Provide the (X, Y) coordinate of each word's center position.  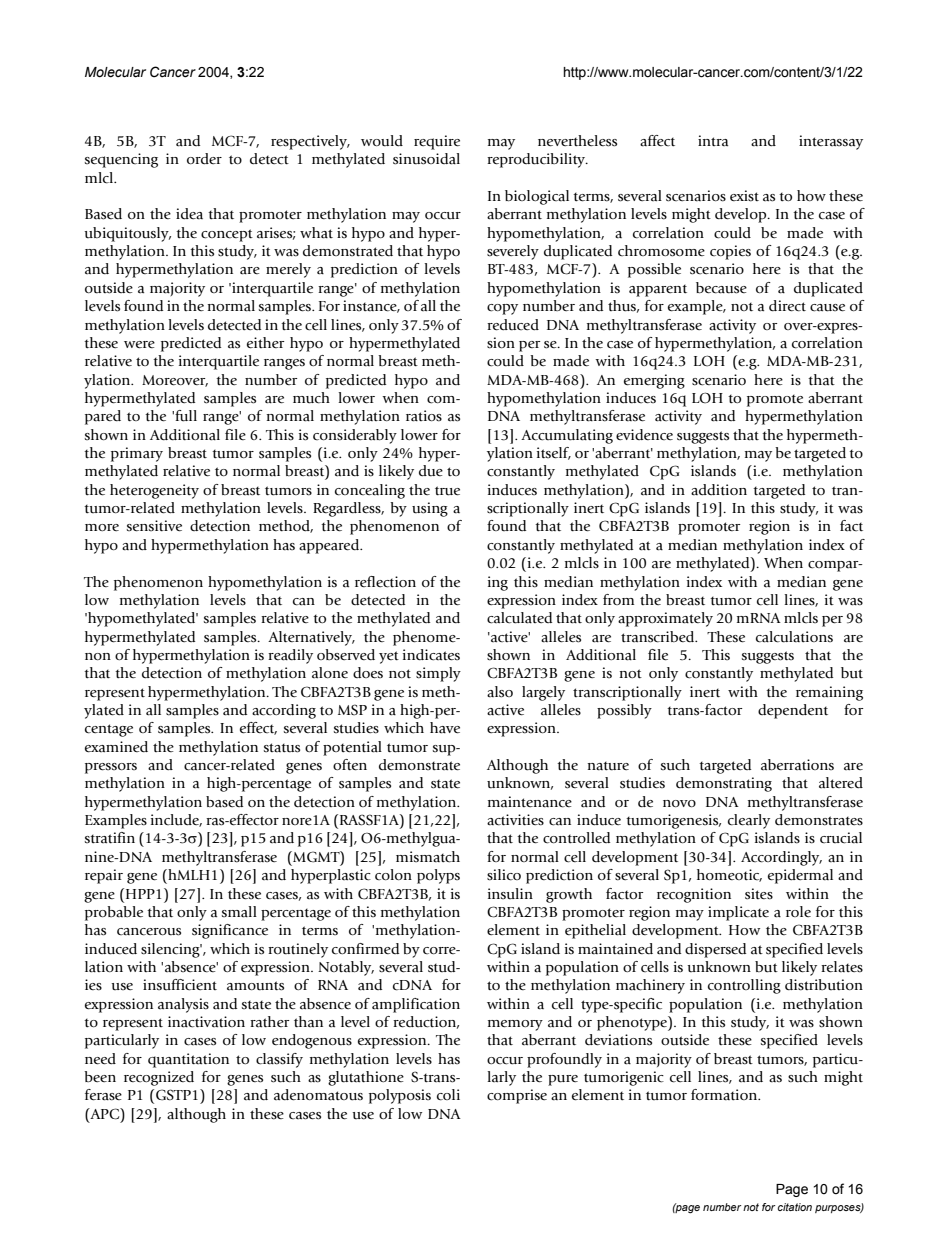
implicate (738, 913)
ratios (424, 416)
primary (137, 454)
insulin (510, 893)
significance (230, 931)
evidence (644, 434)
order (204, 159)
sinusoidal (426, 159)
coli (448, 1095)
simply (438, 674)
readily (290, 656)
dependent (793, 711)
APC (105, 1114)
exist (744, 196)
